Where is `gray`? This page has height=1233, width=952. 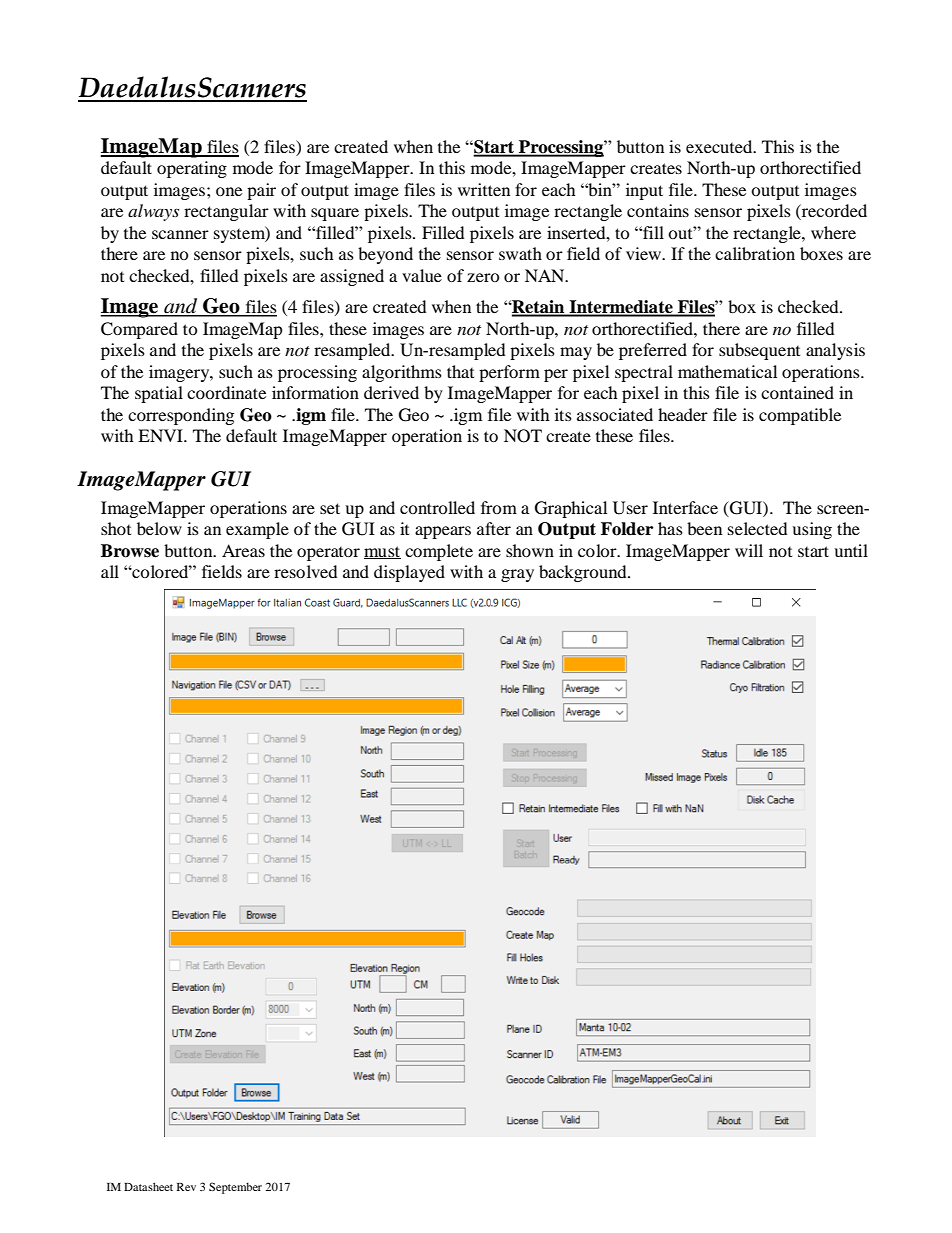
gray is located at coordinates (517, 575).
